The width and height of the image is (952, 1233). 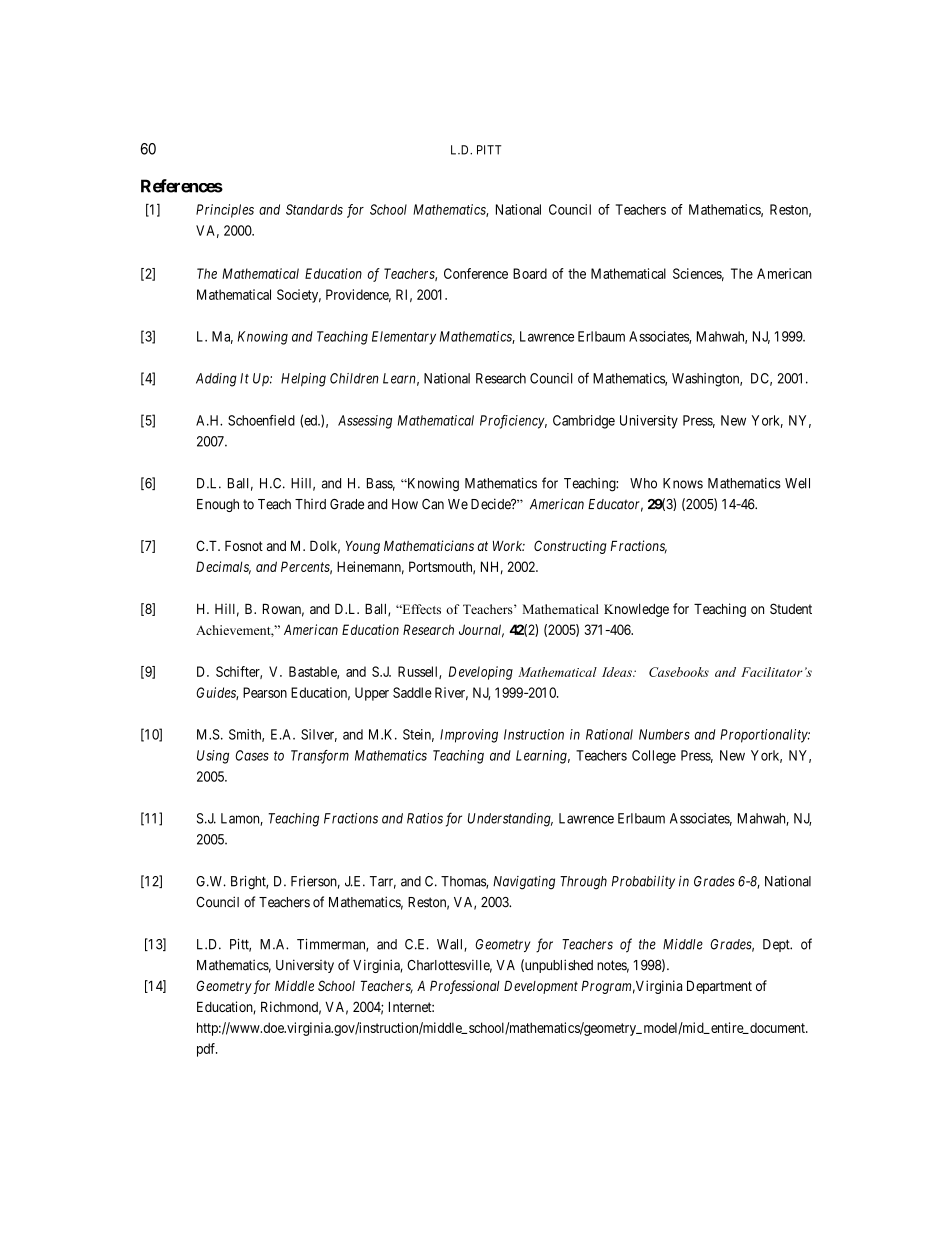 What do you see at coordinates (314, 209) in the image?
I see `Standards` at bounding box center [314, 209].
